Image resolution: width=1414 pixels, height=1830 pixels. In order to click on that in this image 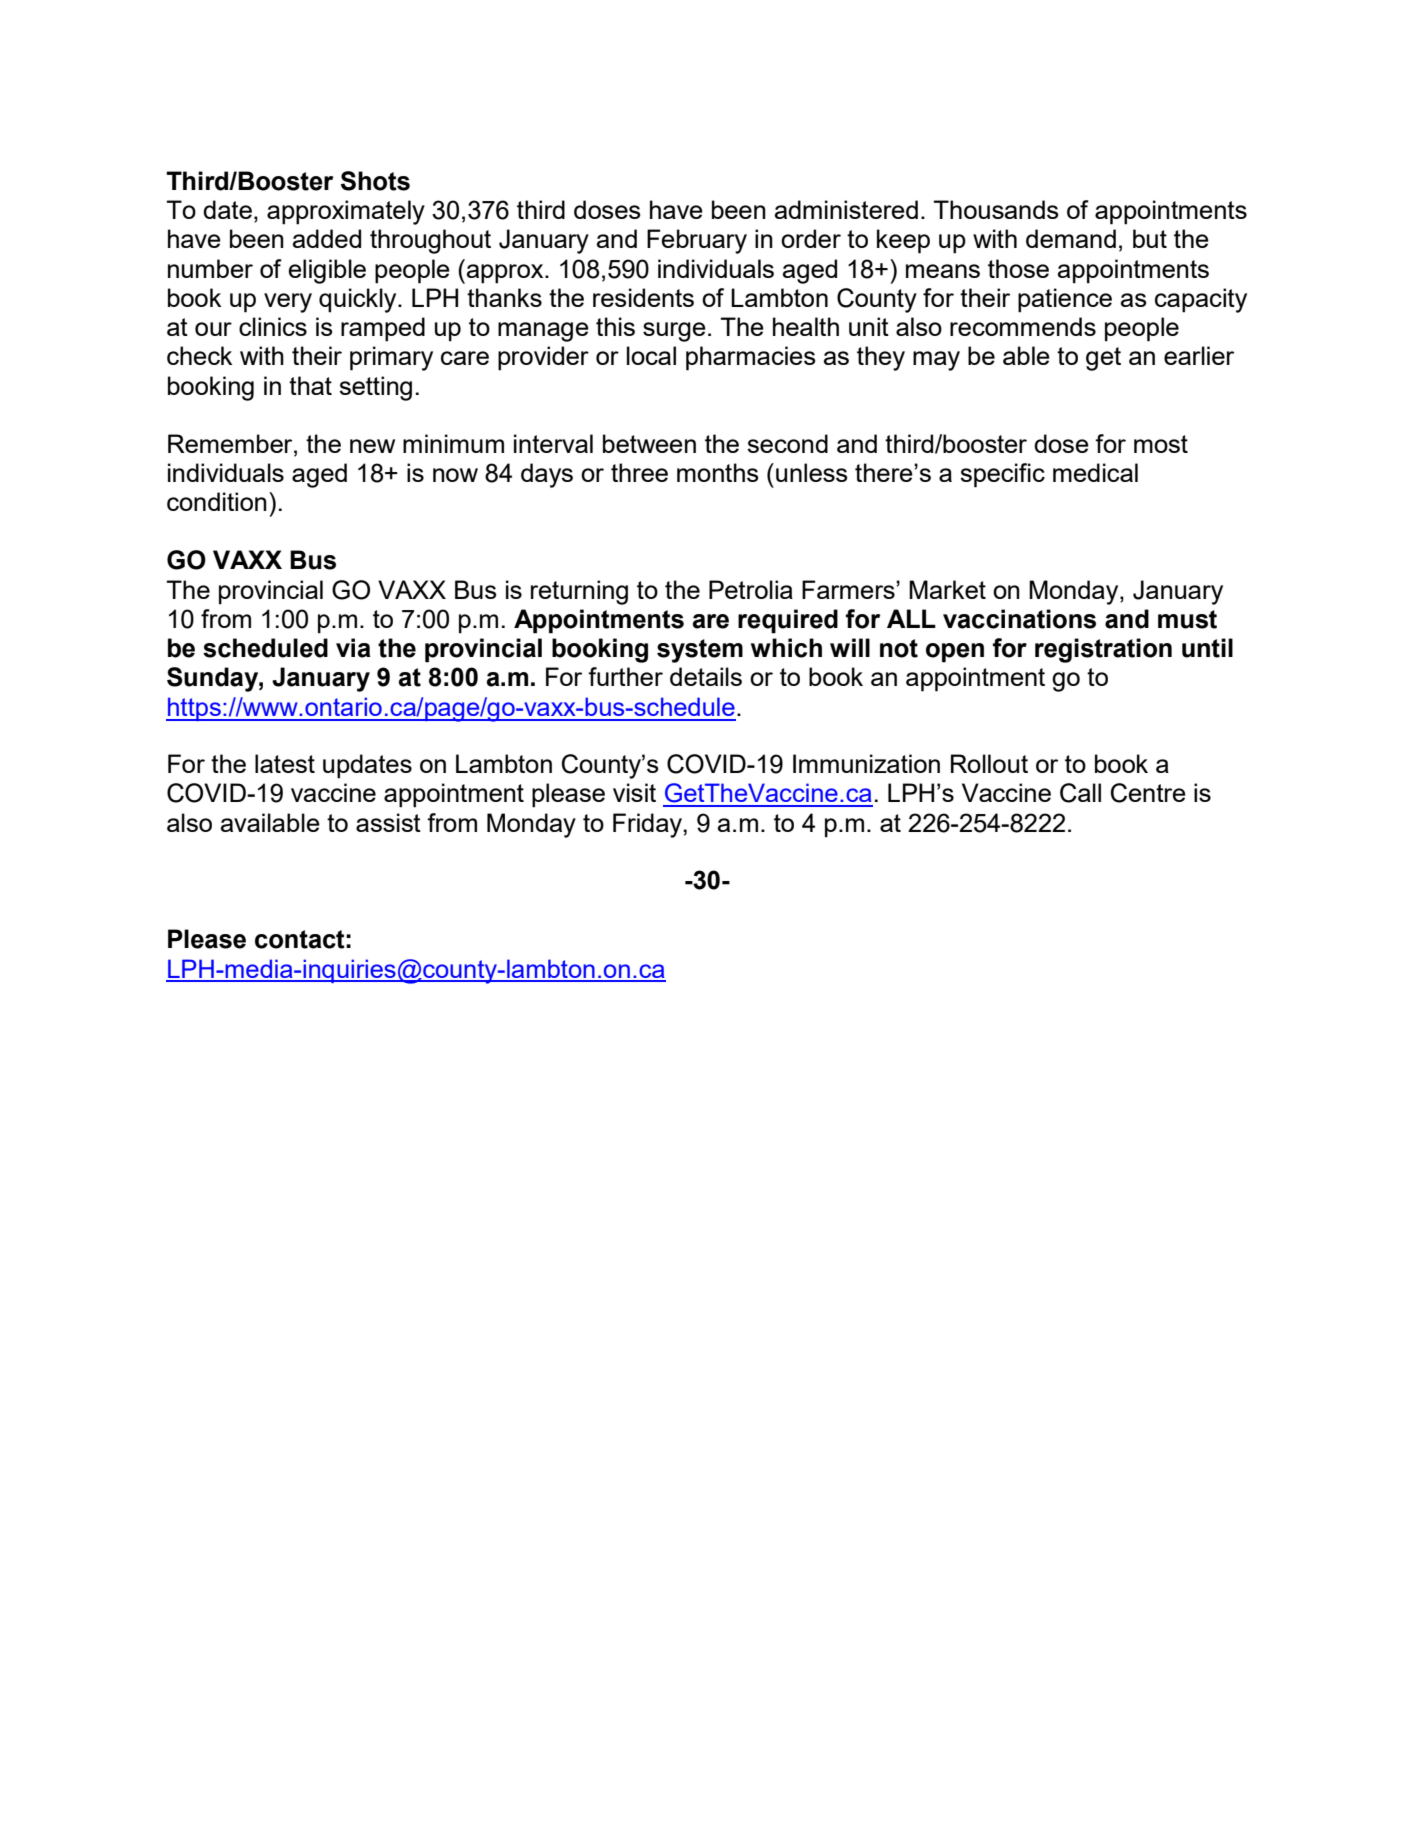, I will do `click(310, 385)`.
